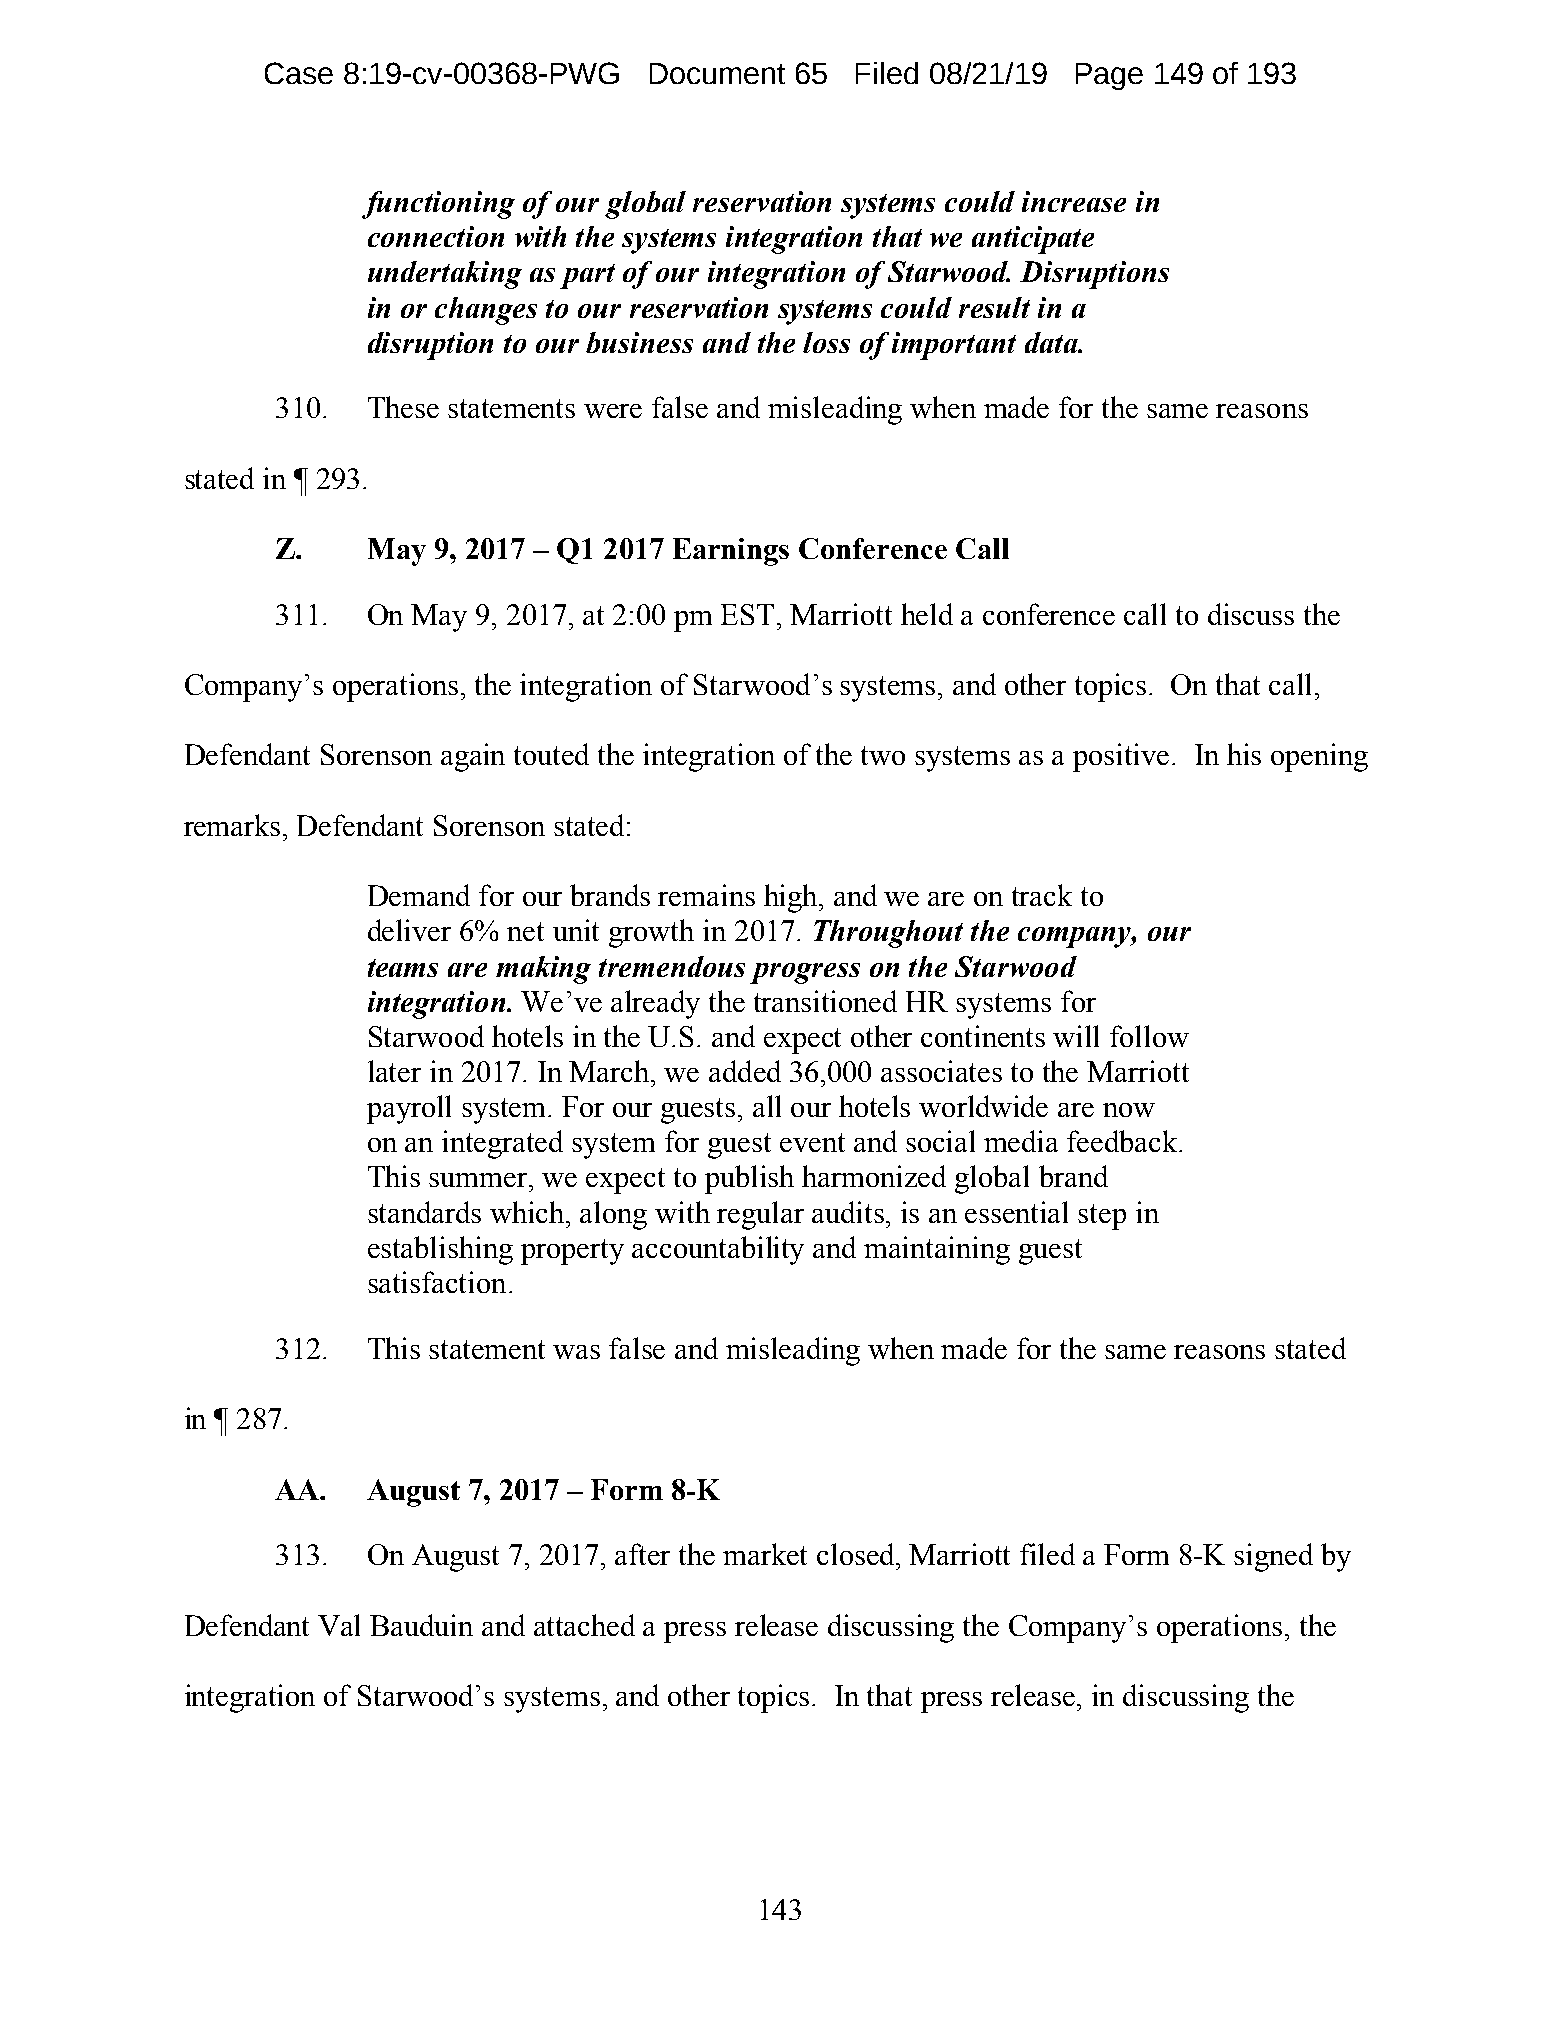 This screenshot has width=1560, height=2019. I want to click on signed, so click(1273, 1557).
